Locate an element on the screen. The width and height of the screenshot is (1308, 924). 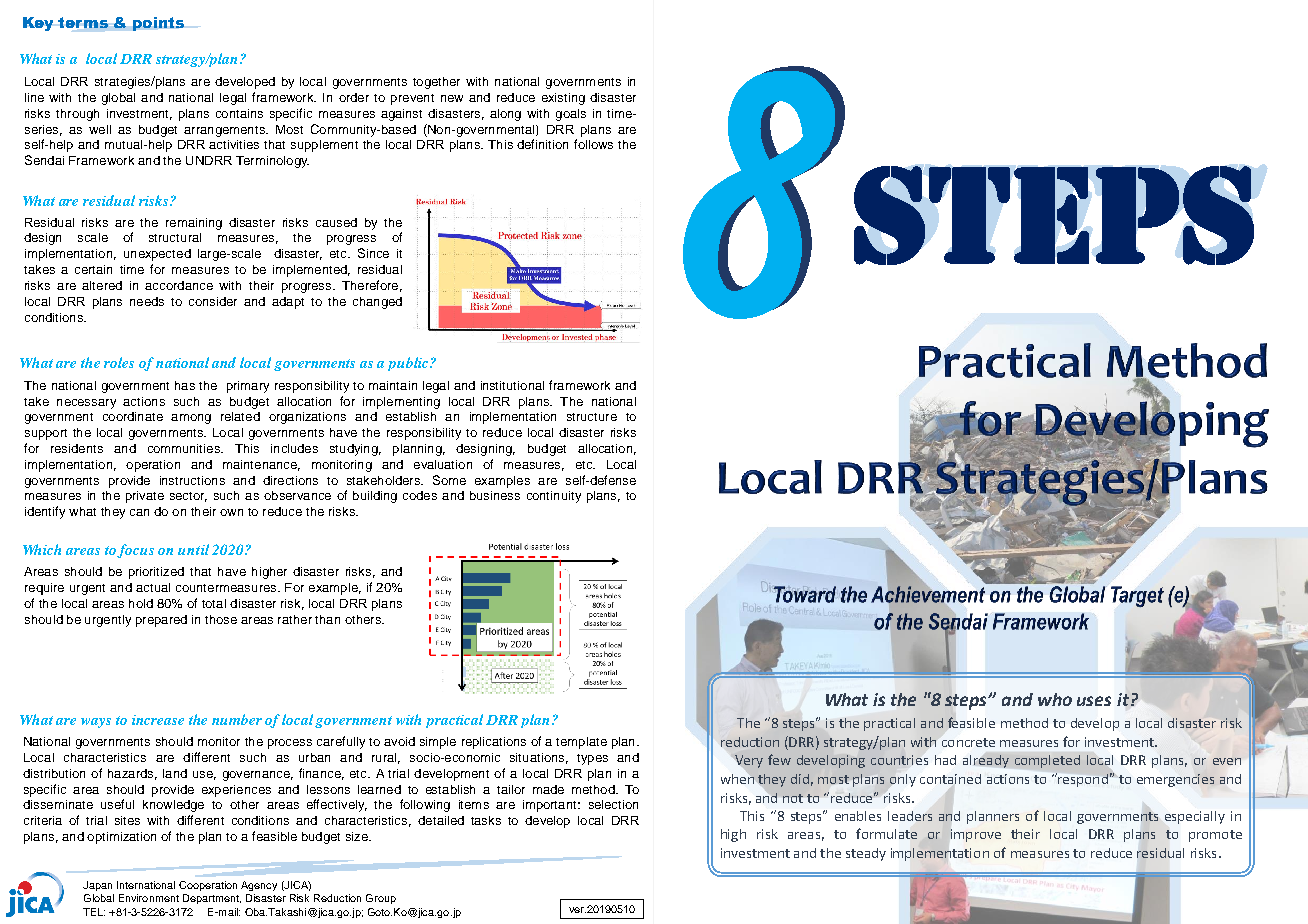
structure is located at coordinates (592, 417).
